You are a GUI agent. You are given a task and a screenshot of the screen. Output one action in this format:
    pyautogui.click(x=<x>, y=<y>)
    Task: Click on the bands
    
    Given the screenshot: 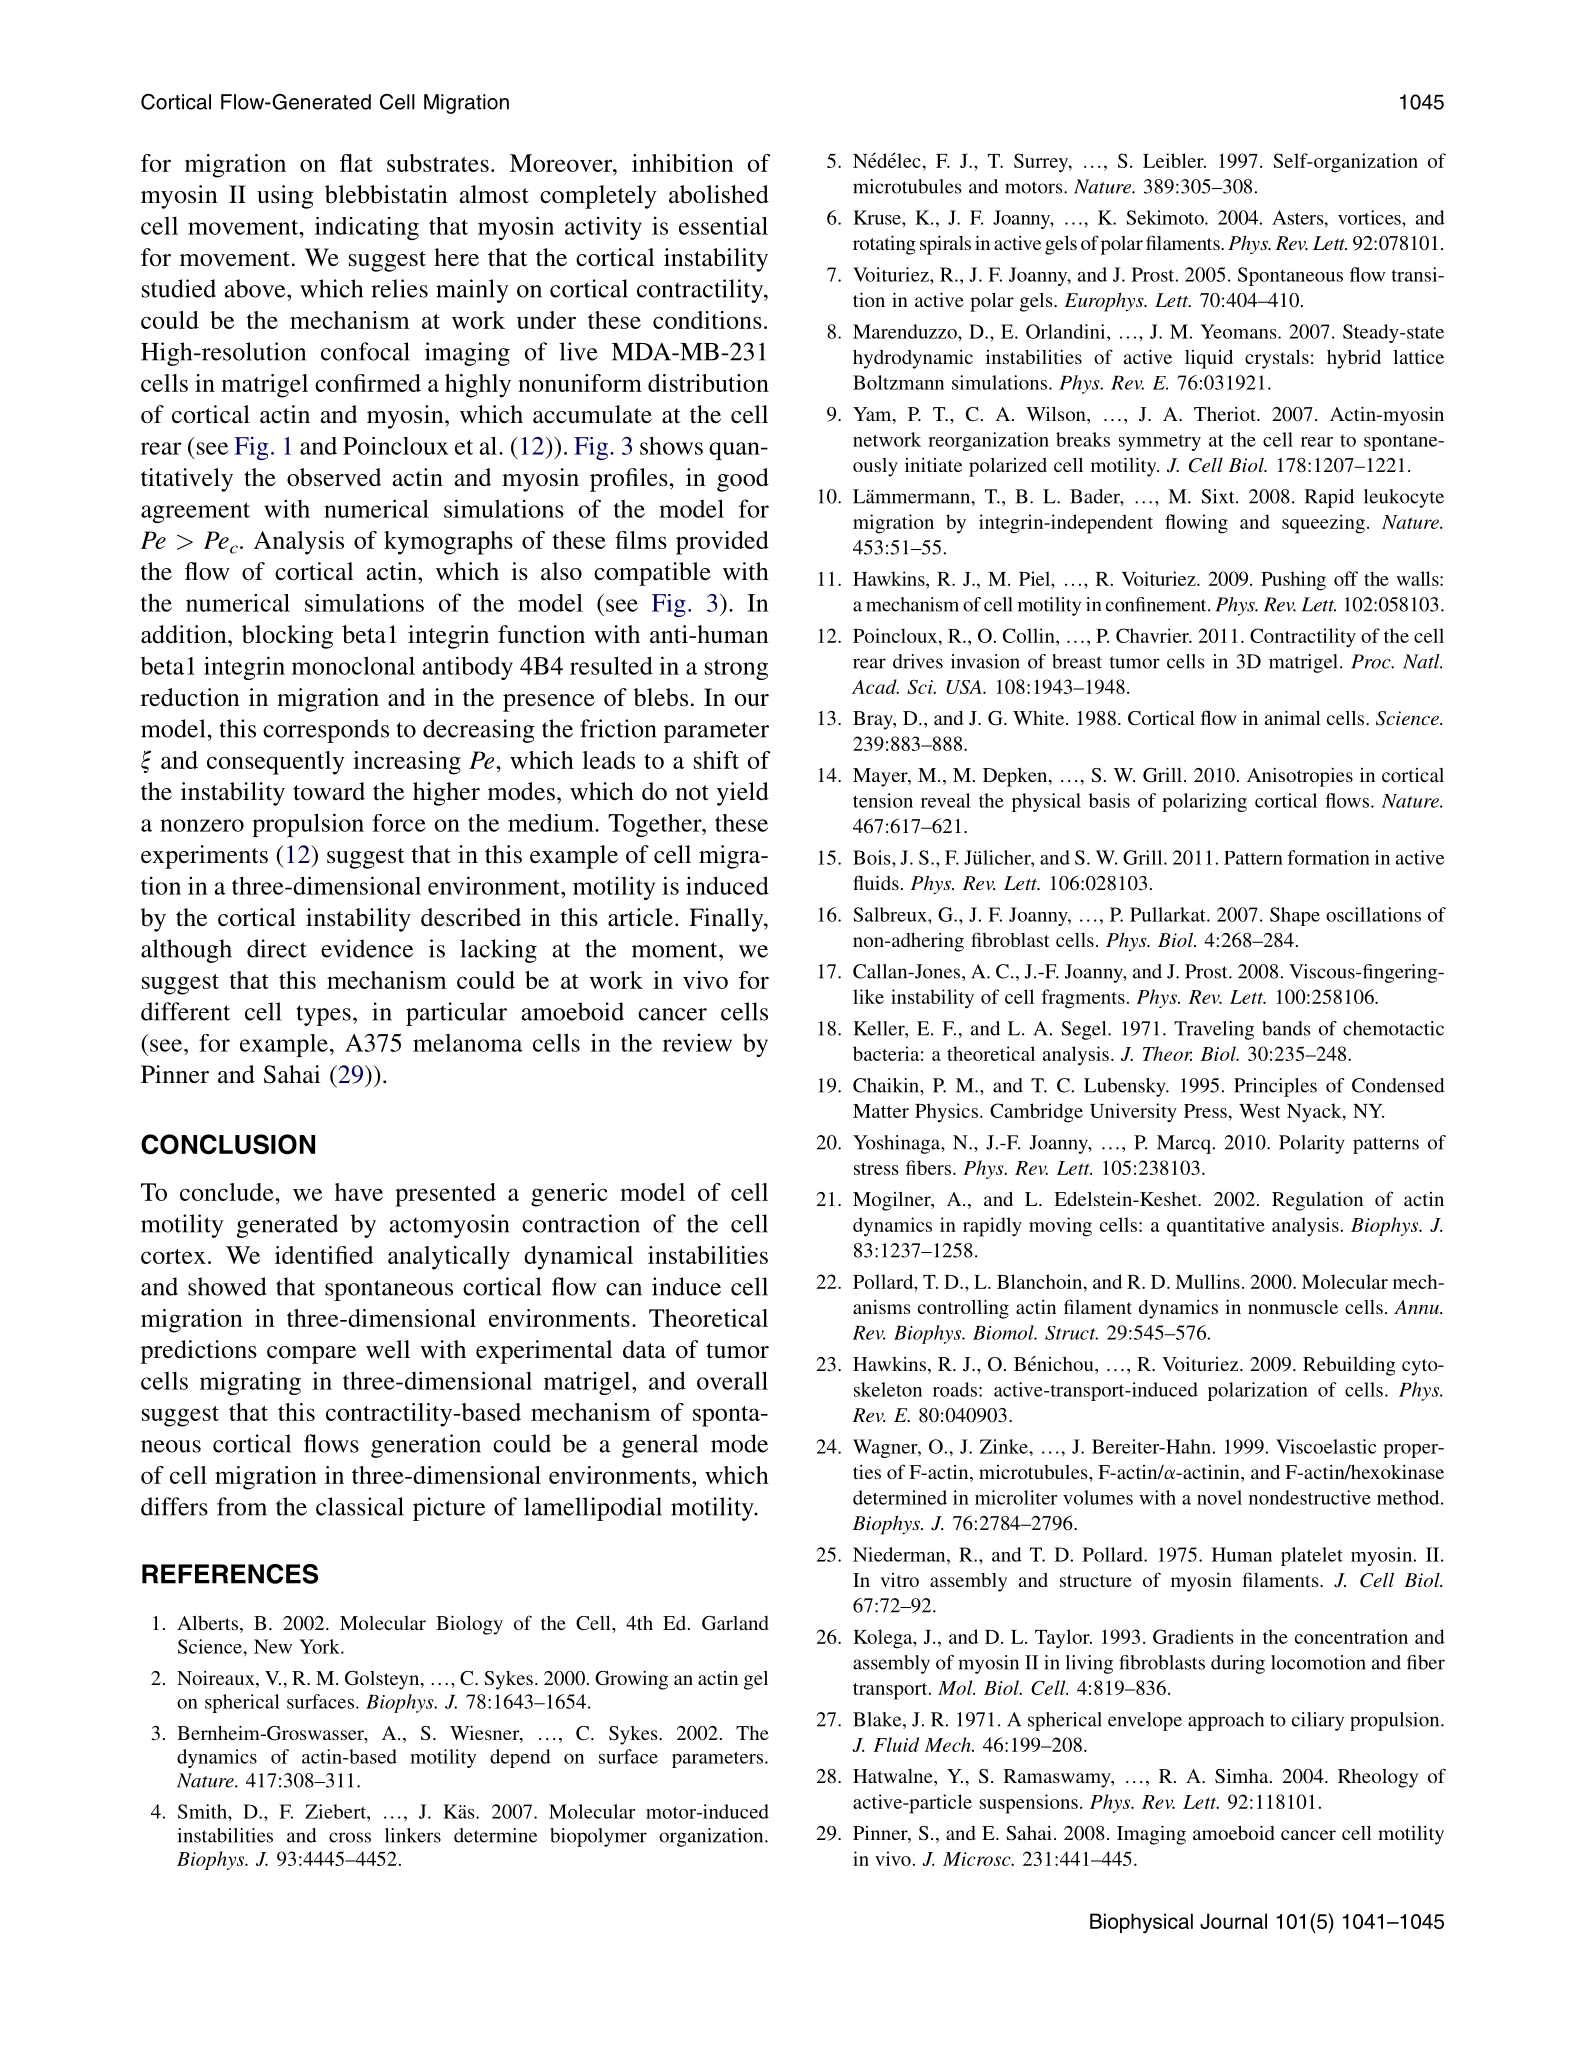 What is the action you would take?
    pyautogui.click(x=1286, y=1028)
